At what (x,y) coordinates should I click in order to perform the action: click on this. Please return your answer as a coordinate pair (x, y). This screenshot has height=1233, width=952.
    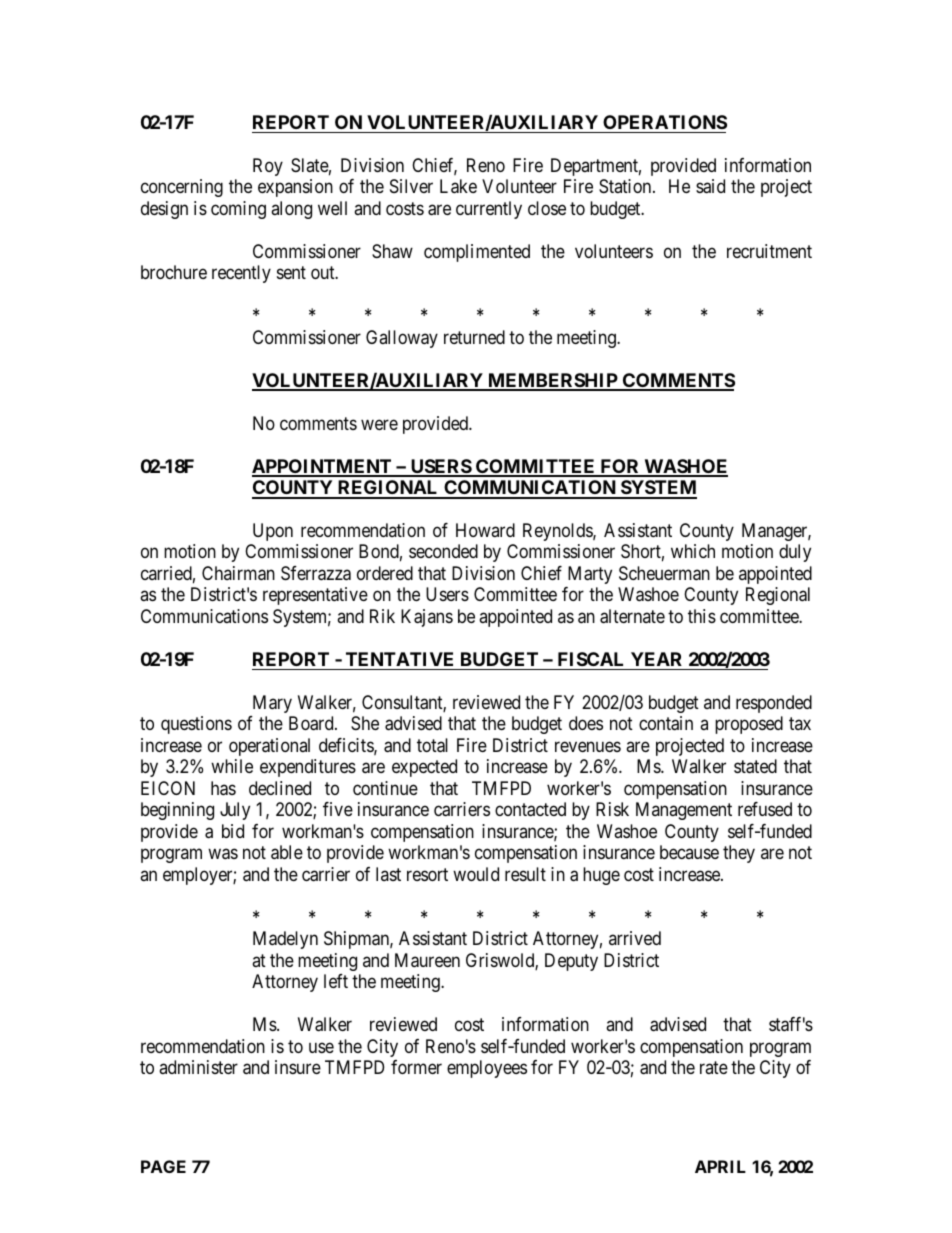
    Looking at the image, I should click on (702, 616).
